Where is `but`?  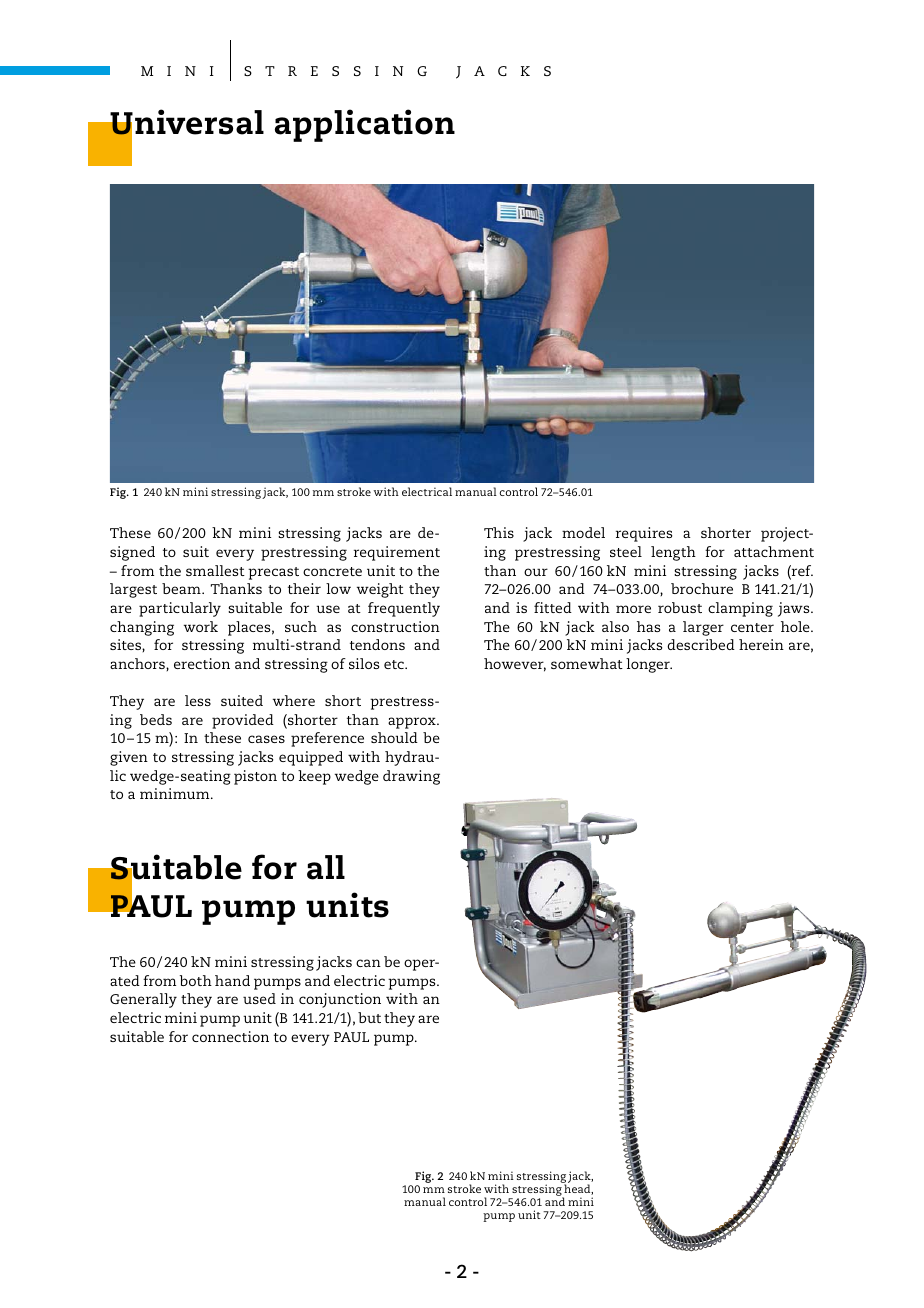
but is located at coordinates (369, 1017).
